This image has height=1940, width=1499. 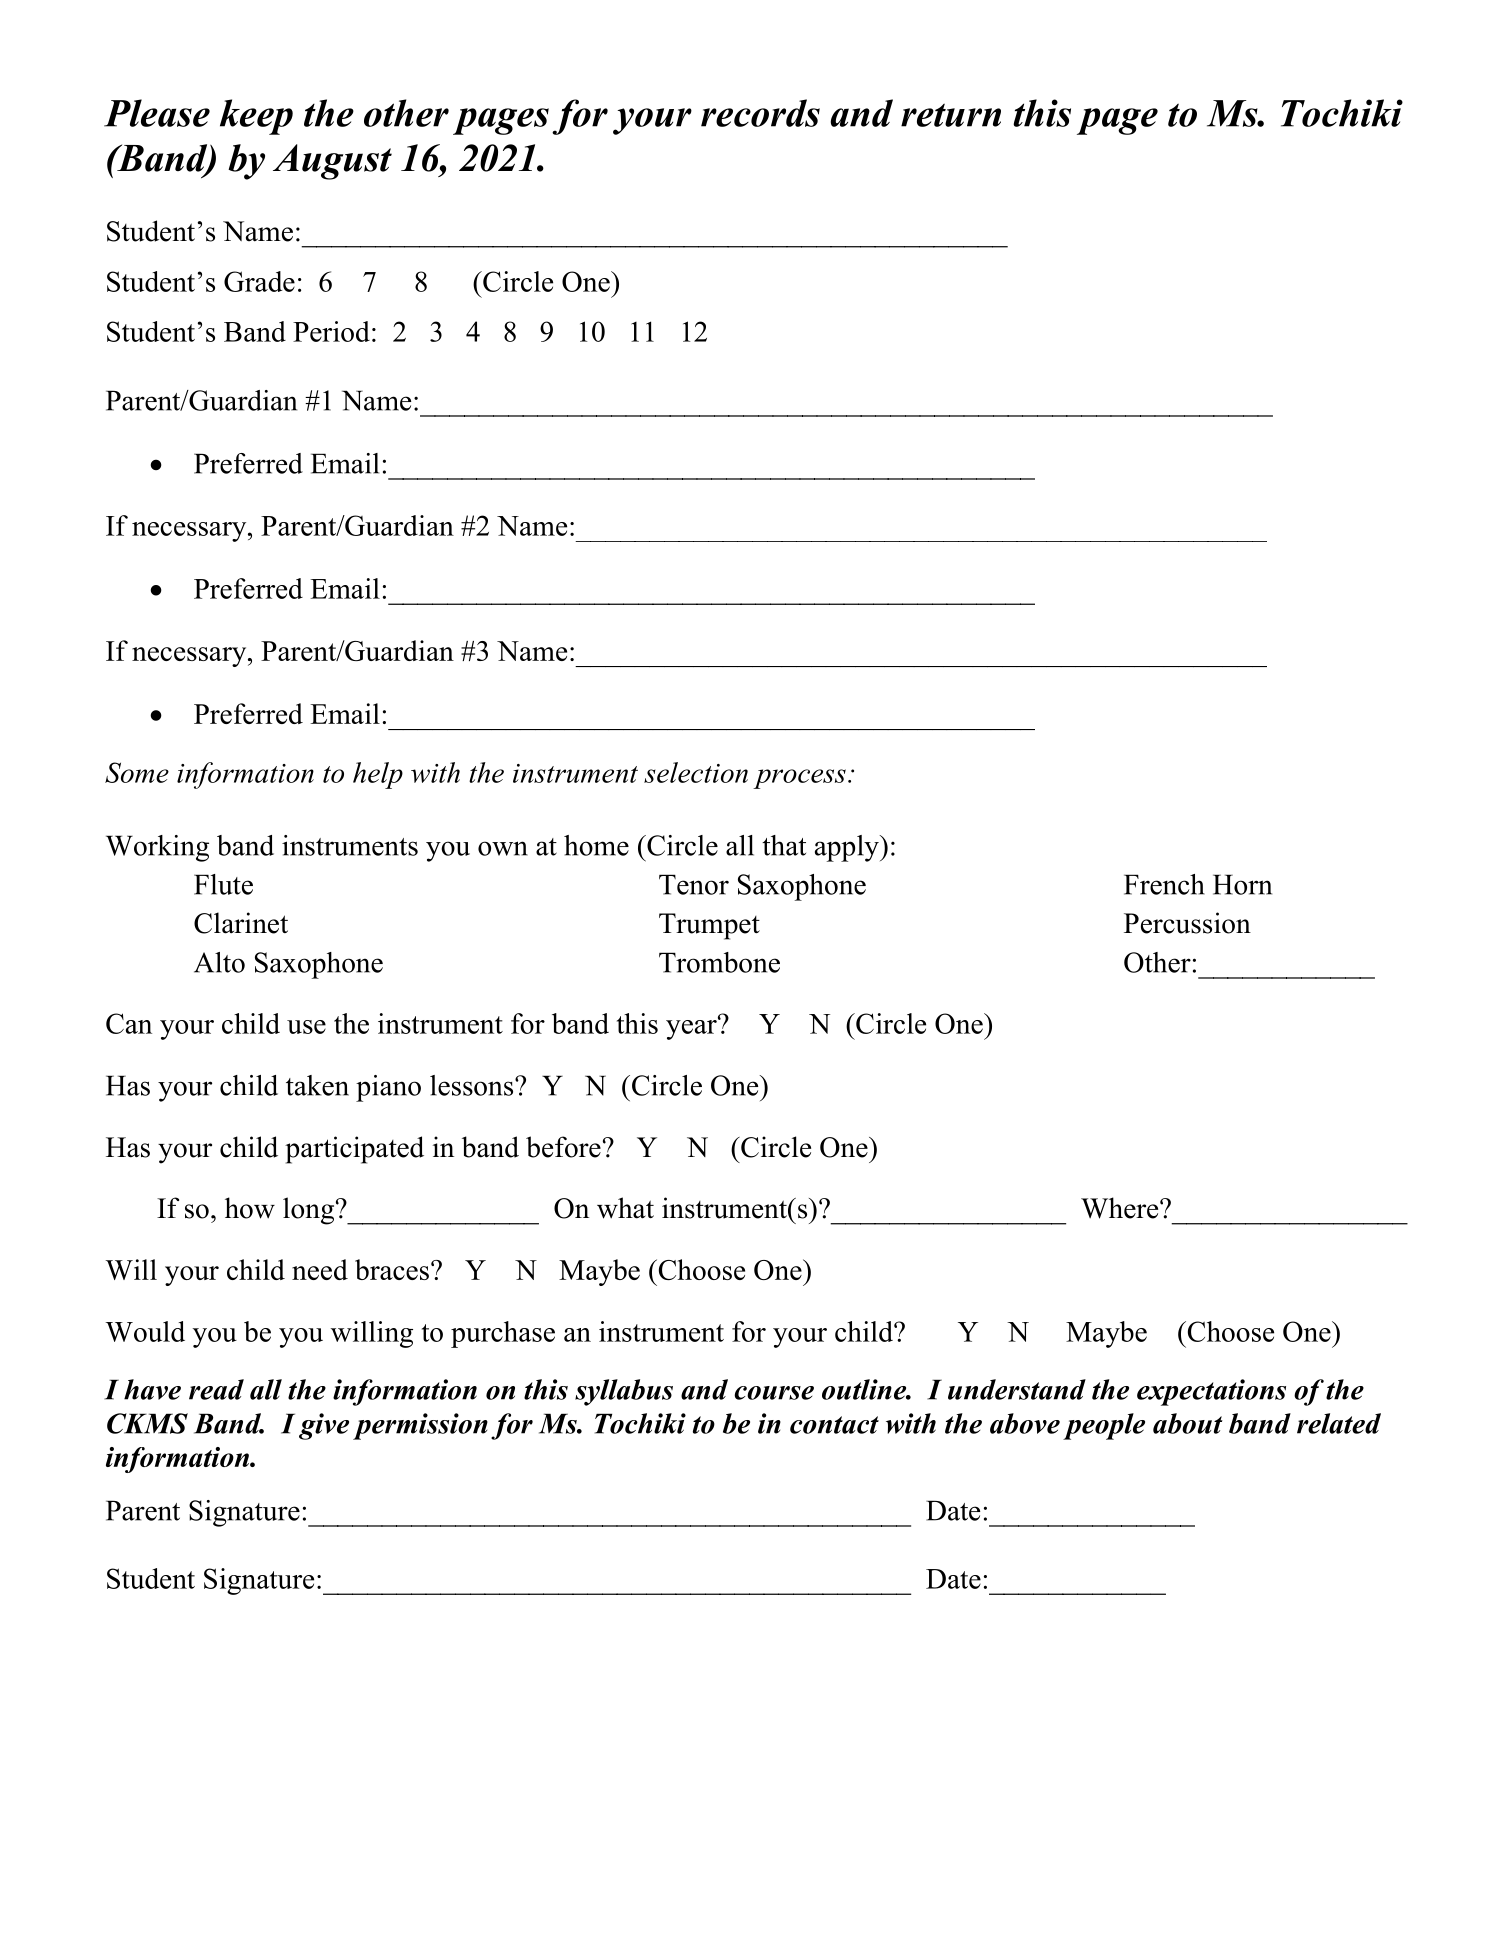 What do you see at coordinates (219, 962) in the image?
I see `Alto` at bounding box center [219, 962].
